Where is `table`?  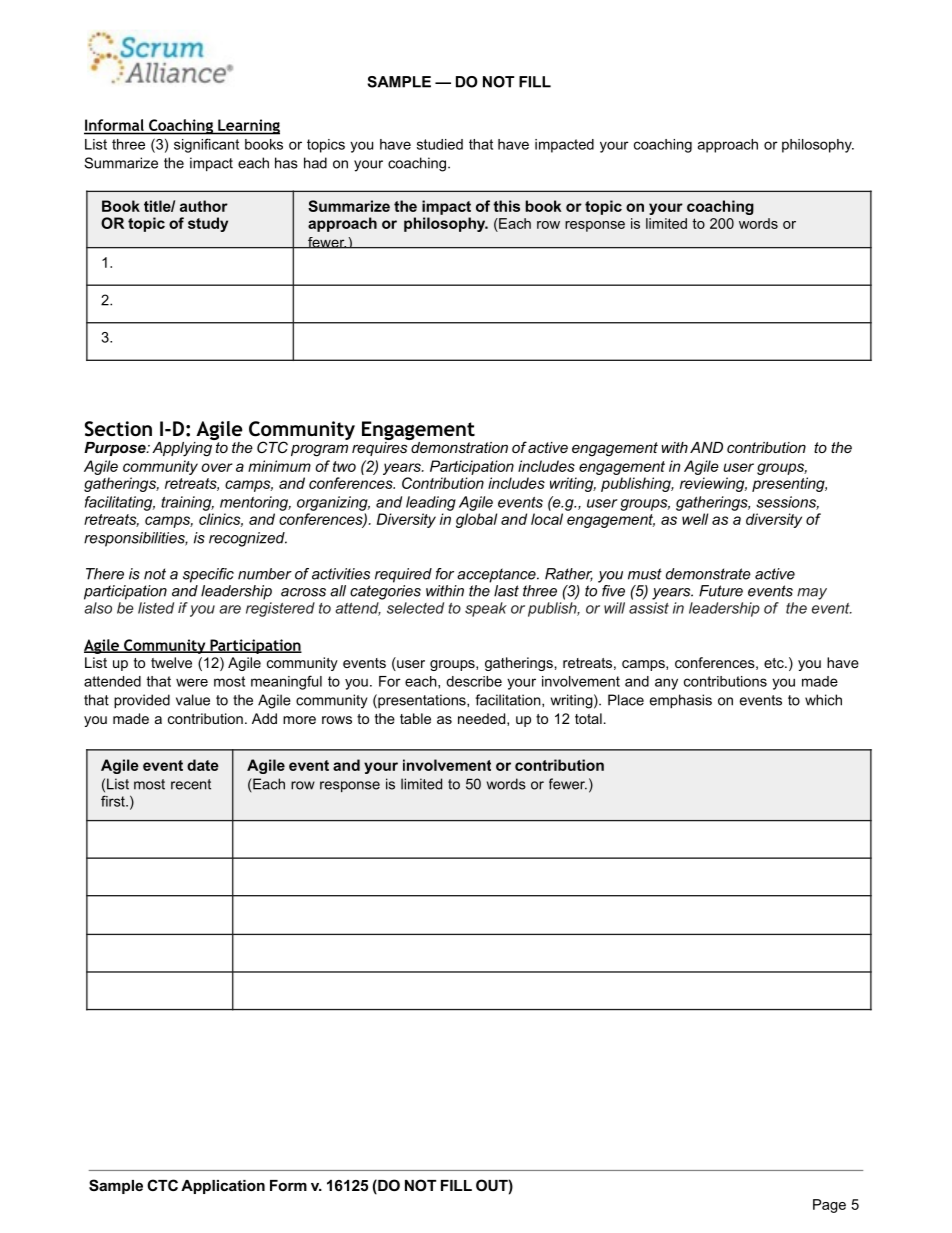 table is located at coordinates (415, 718).
